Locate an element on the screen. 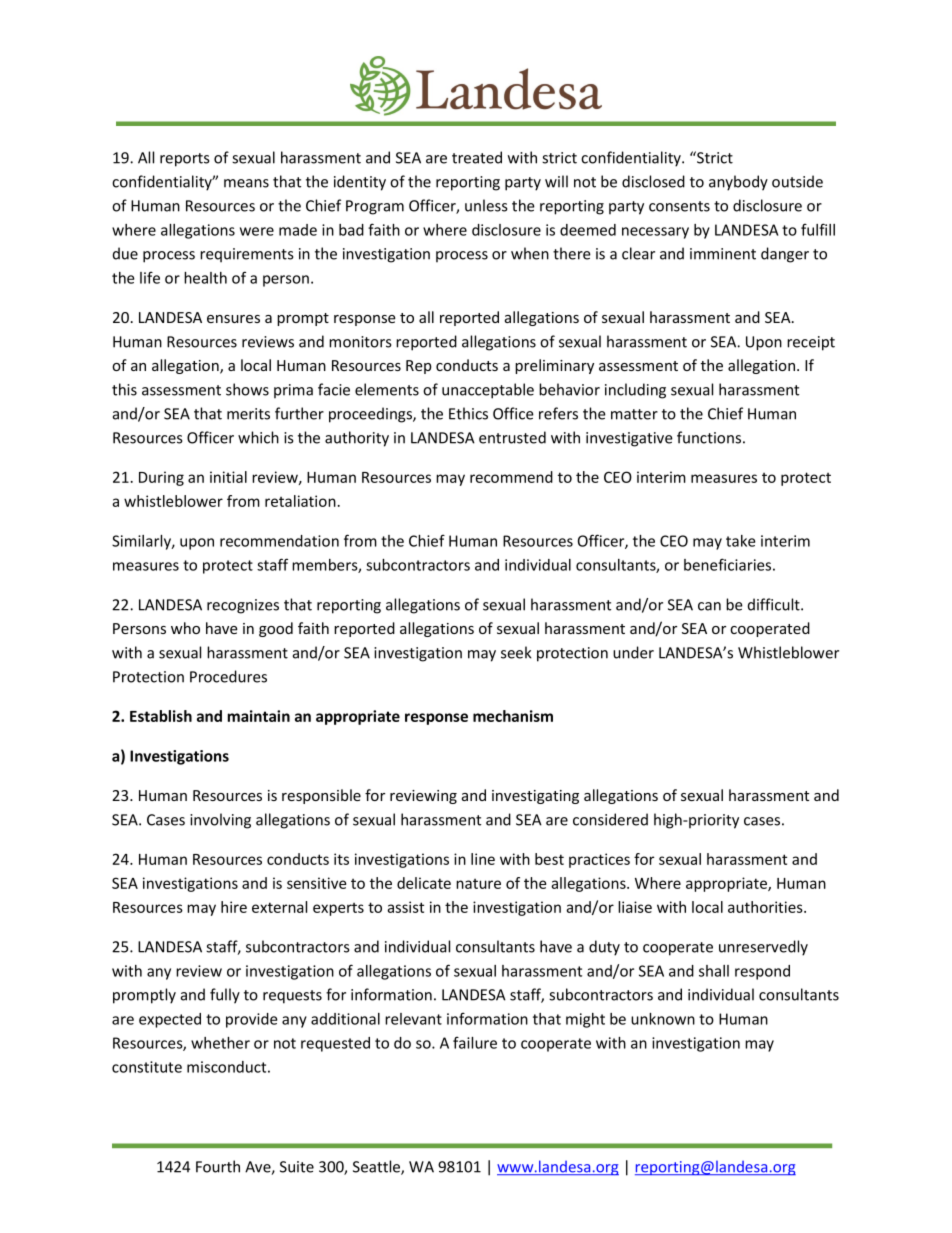 This screenshot has width=952, height=1233. failure is located at coordinates (475, 1042).
